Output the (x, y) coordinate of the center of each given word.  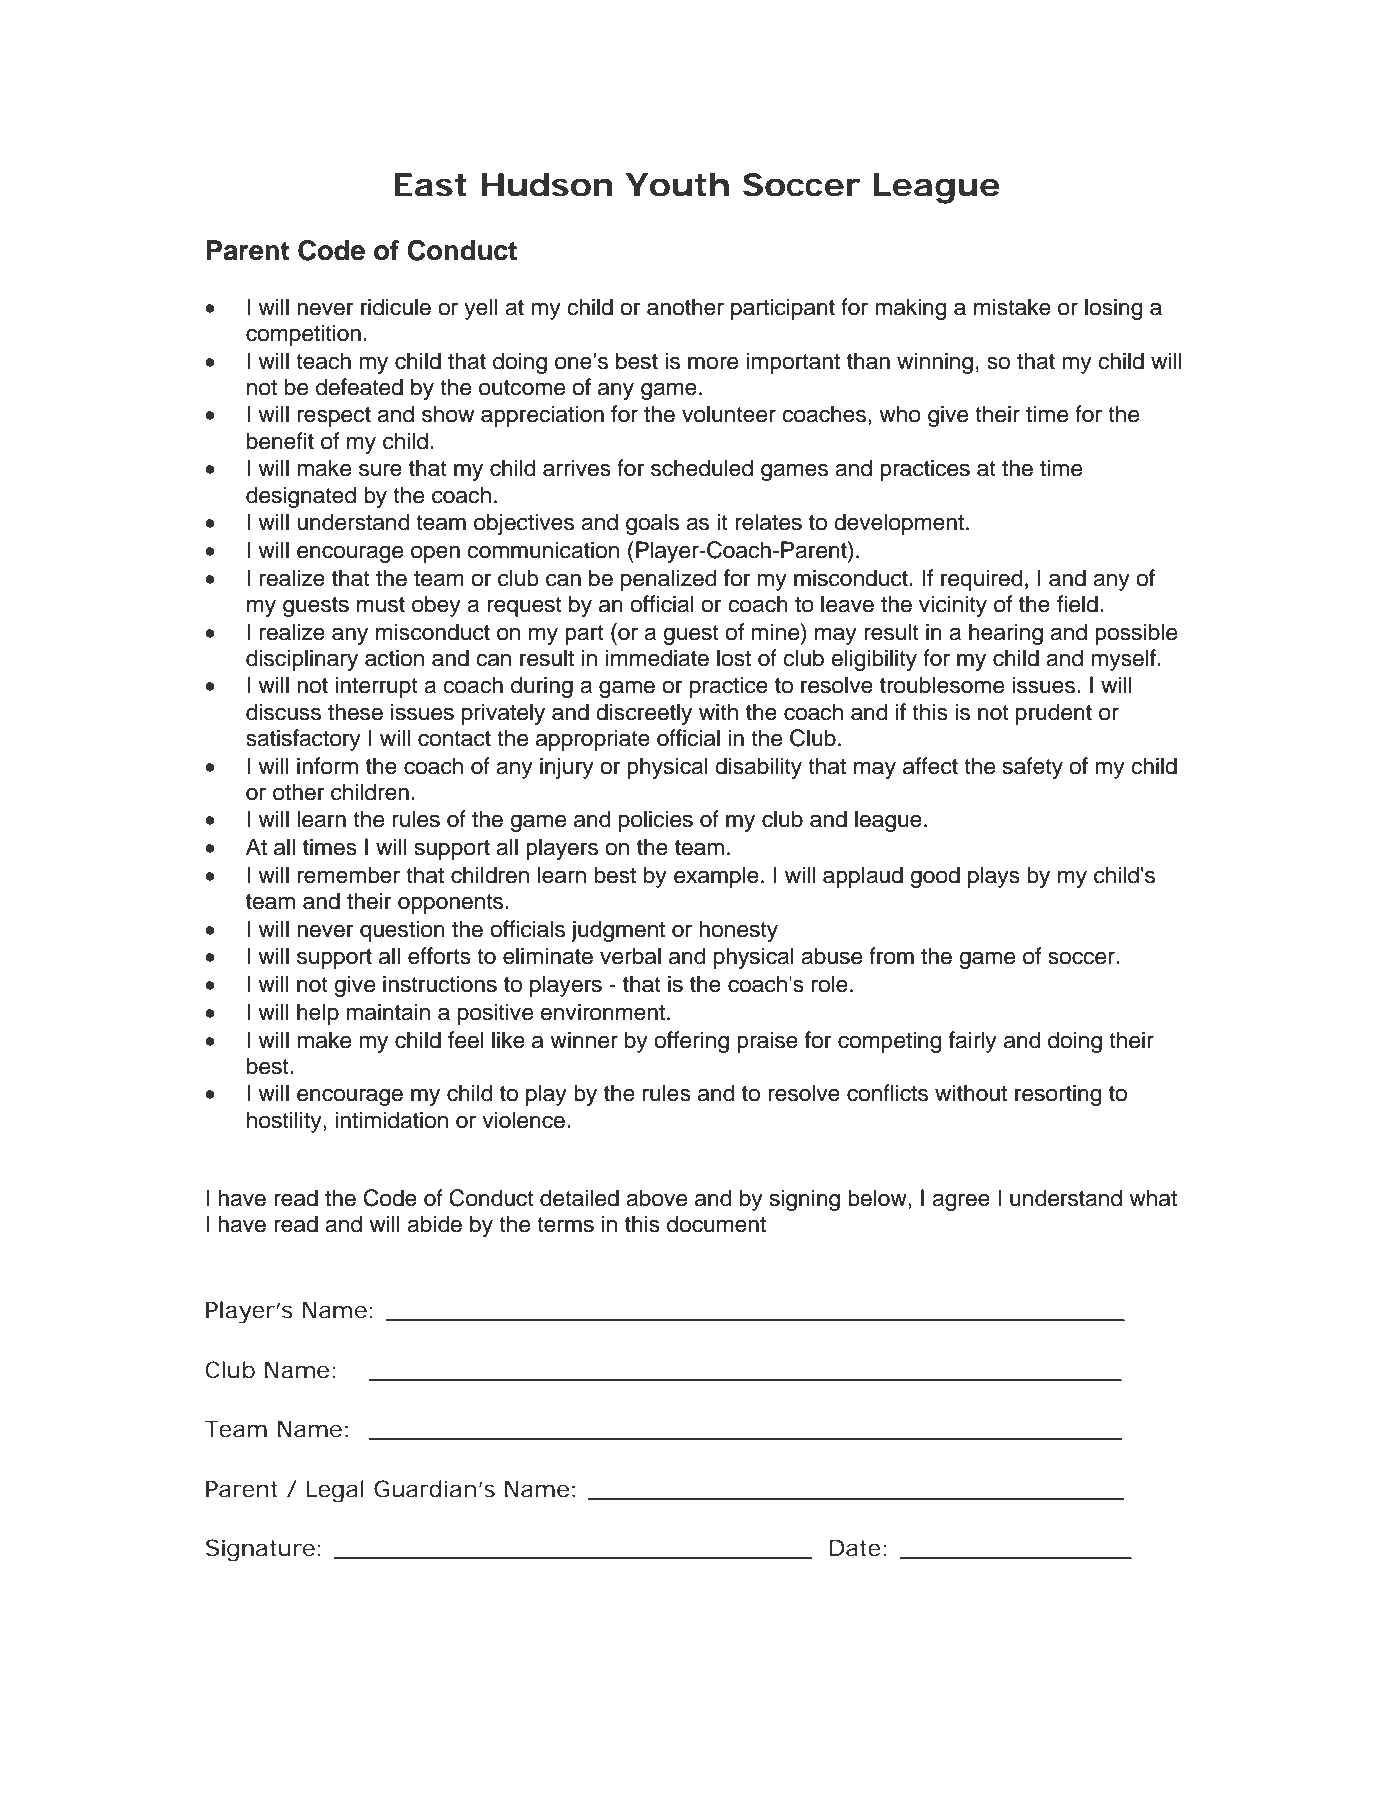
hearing (1006, 634)
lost (734, 658)
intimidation (391, 1120)
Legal (335, 1491)
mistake (1012, 307)
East (430, 185)
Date (855, 1548)
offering (691, 1042)
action (394, 658)
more (713, 363)
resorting (1058, 1095)
